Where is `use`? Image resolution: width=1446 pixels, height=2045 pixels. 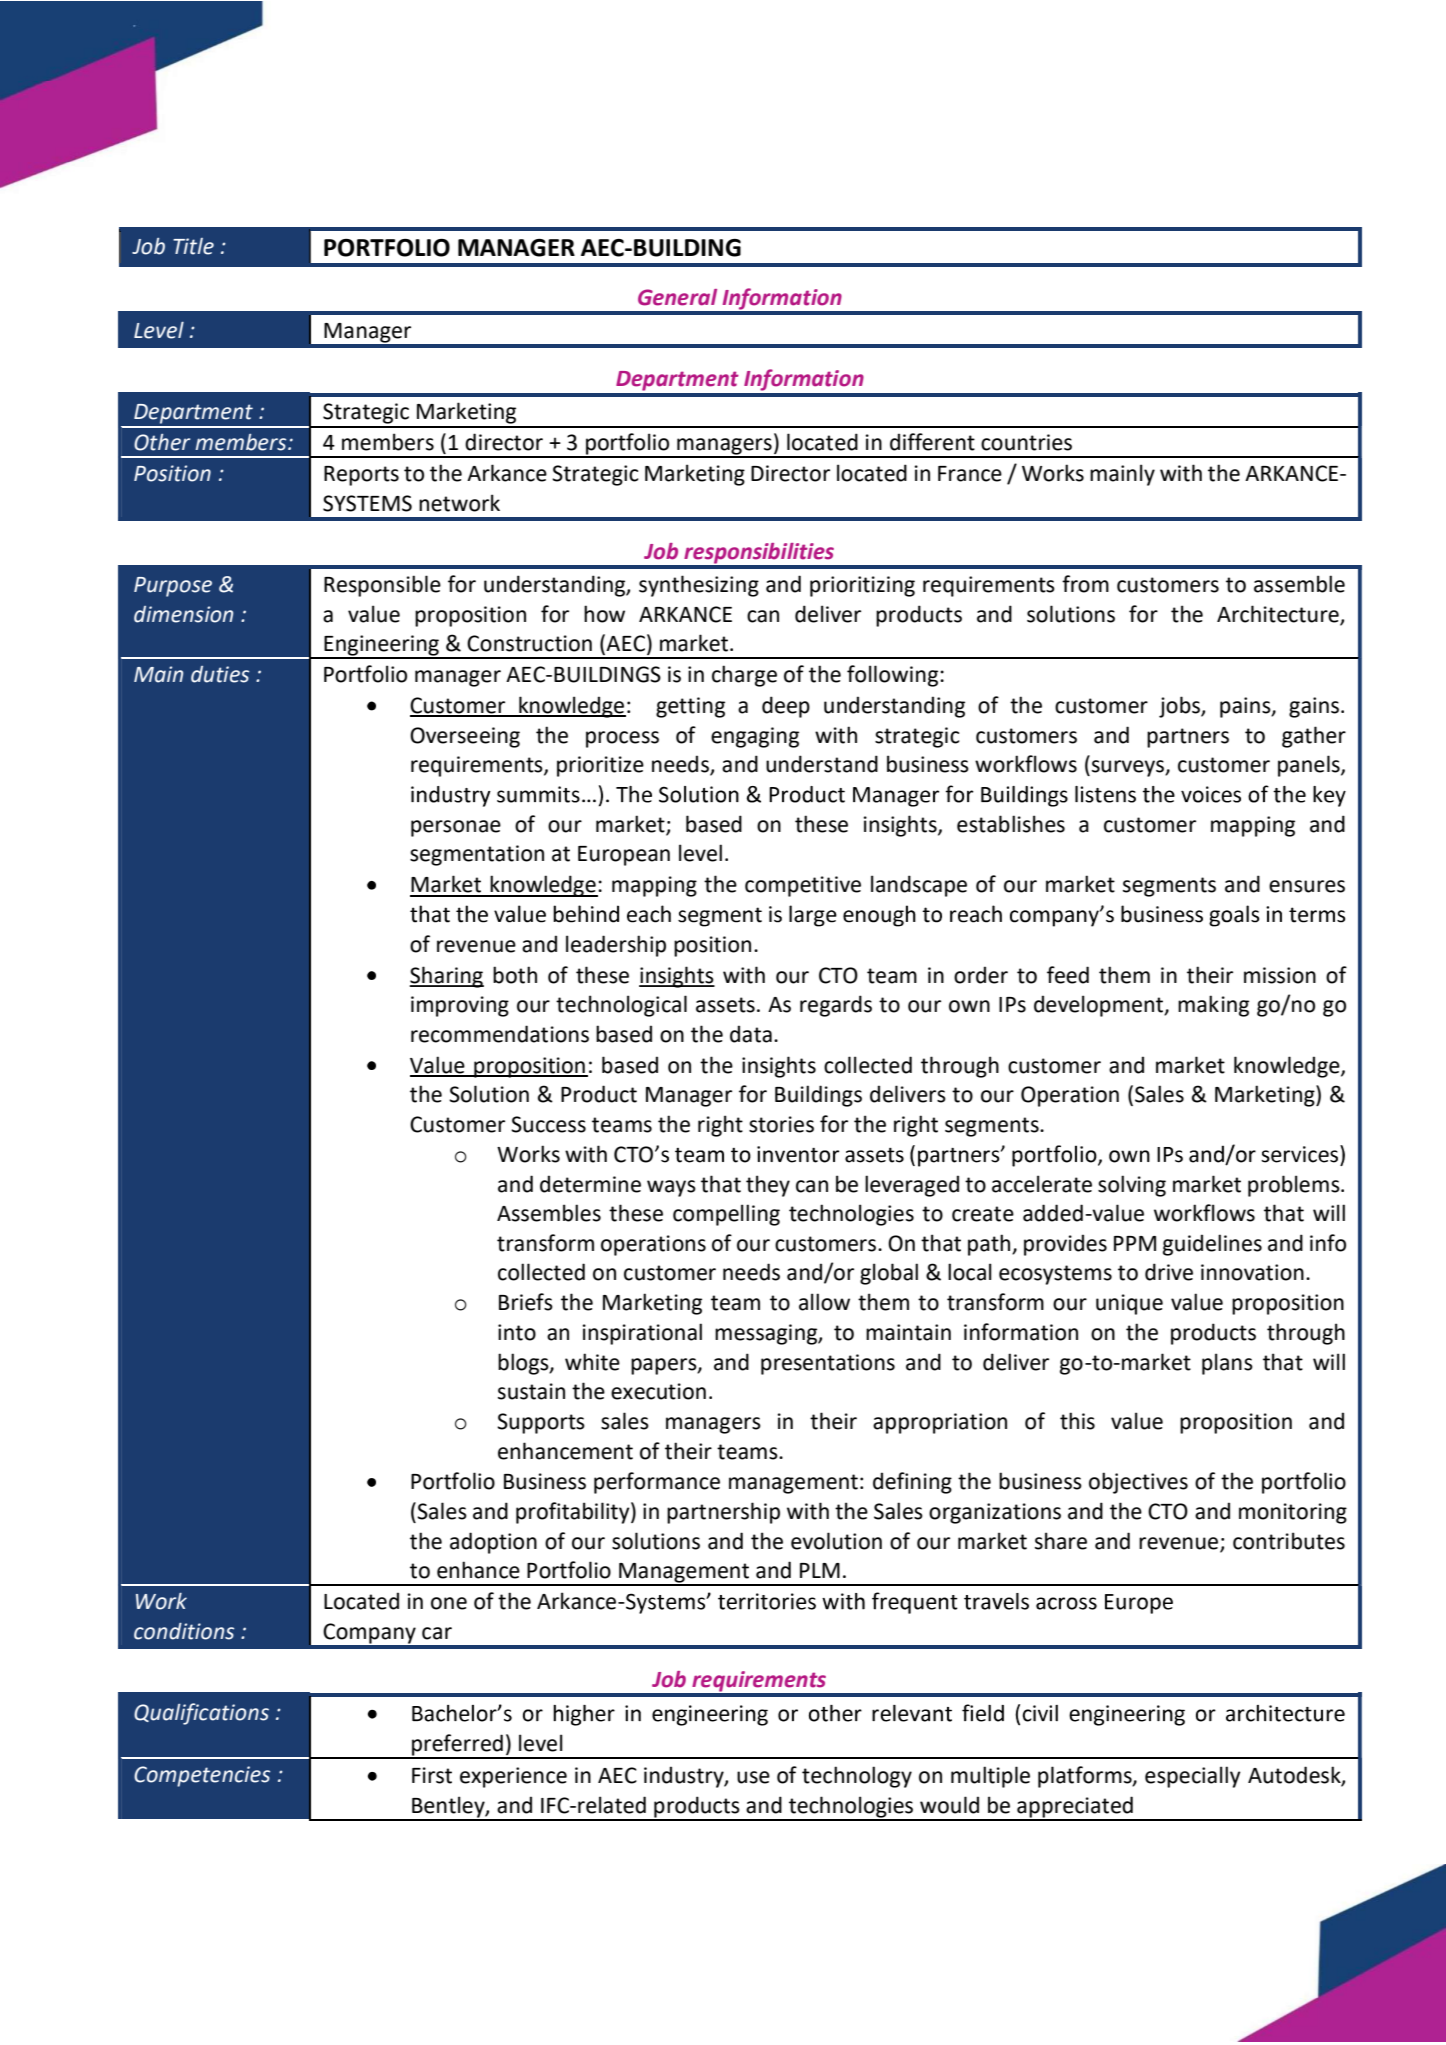 use is located at coordinates (753, 1777).
